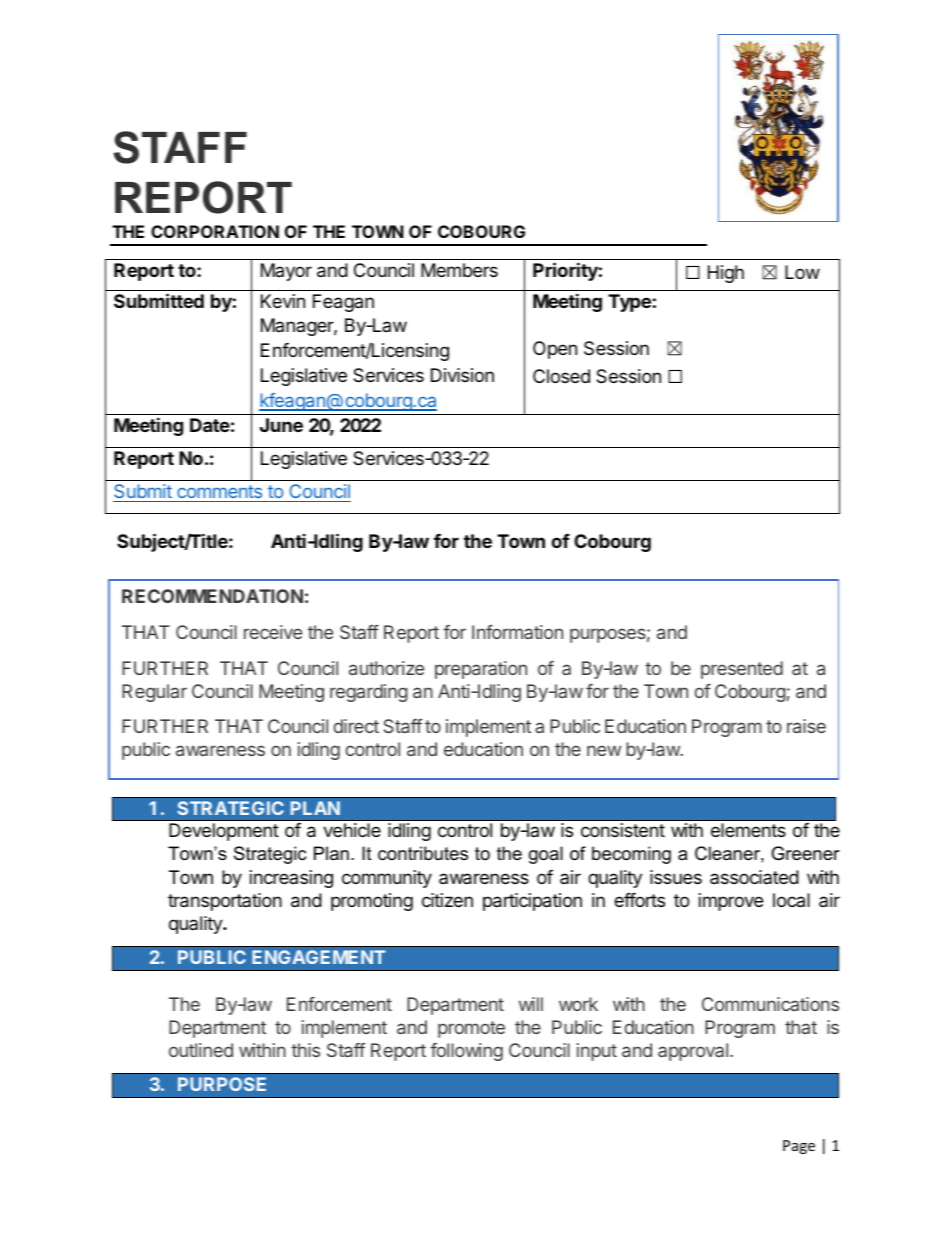 The image size is (952, 1233). What do you see at coordinates (481, 670) in the document?
I see `preparation` at bounding box center [481, 670].
